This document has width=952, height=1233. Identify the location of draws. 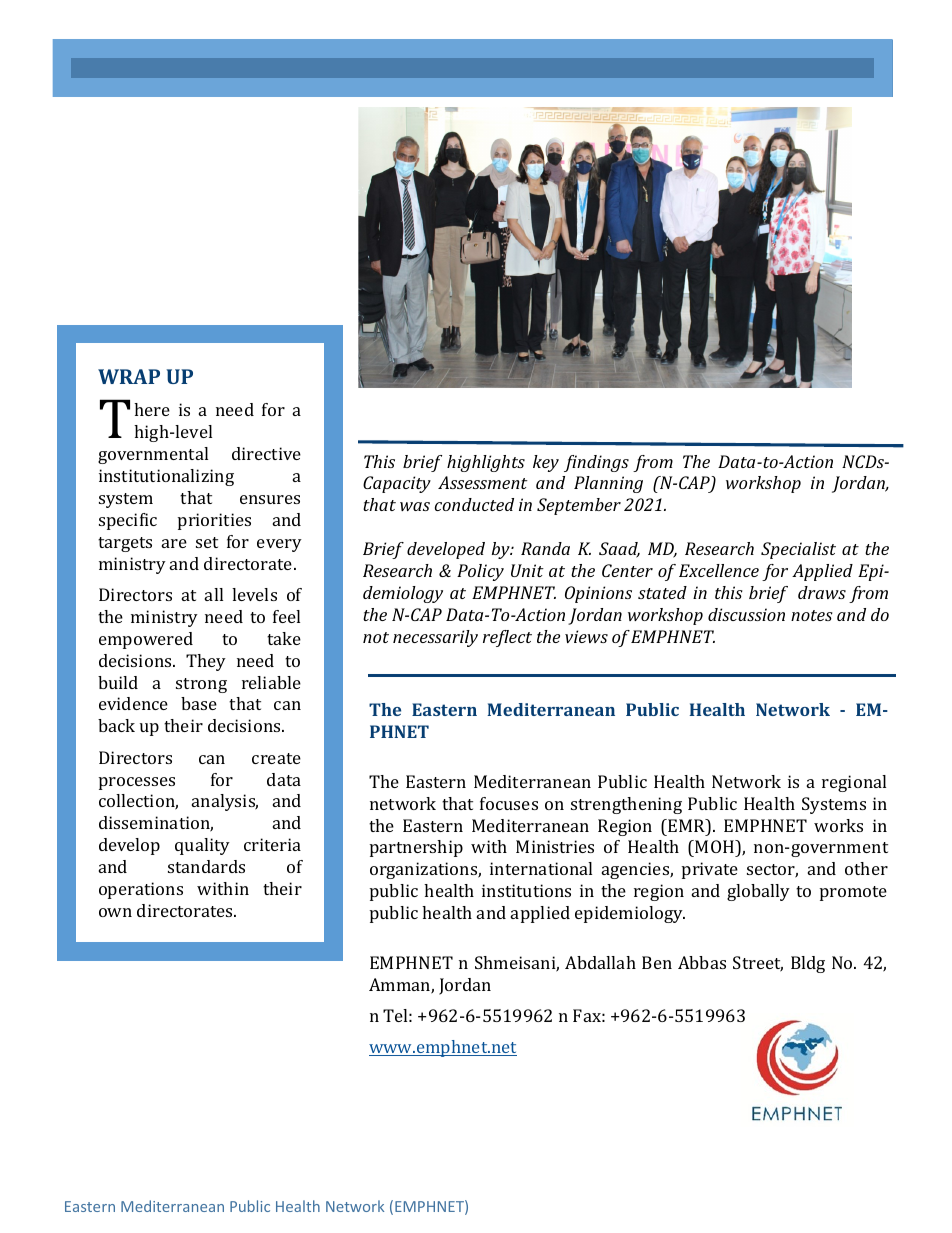
(822, 592).
